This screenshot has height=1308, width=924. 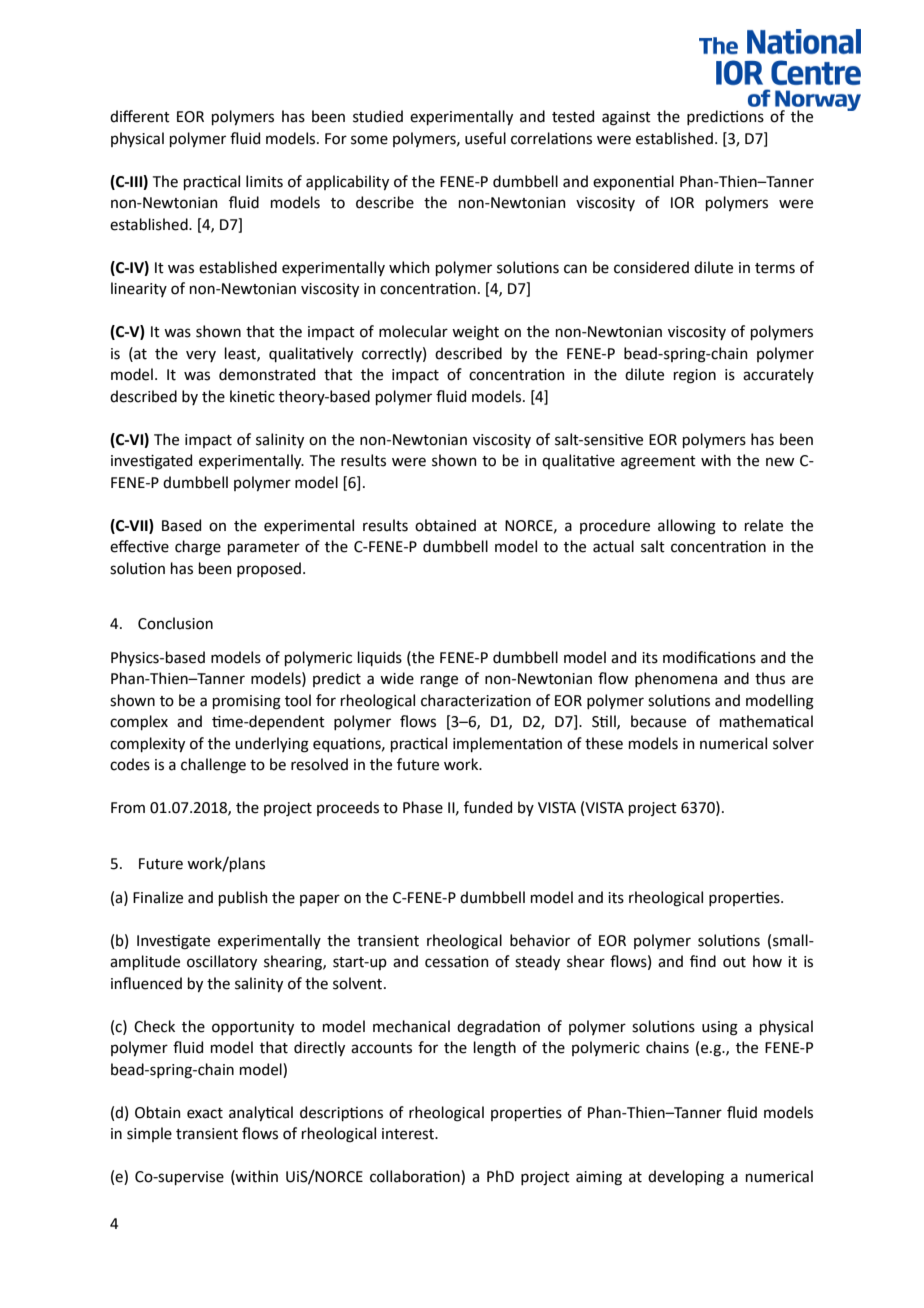 What do you see at coordinates (626, 118) in the screenshot?
I see `against` at bounding box center [626, 118].
